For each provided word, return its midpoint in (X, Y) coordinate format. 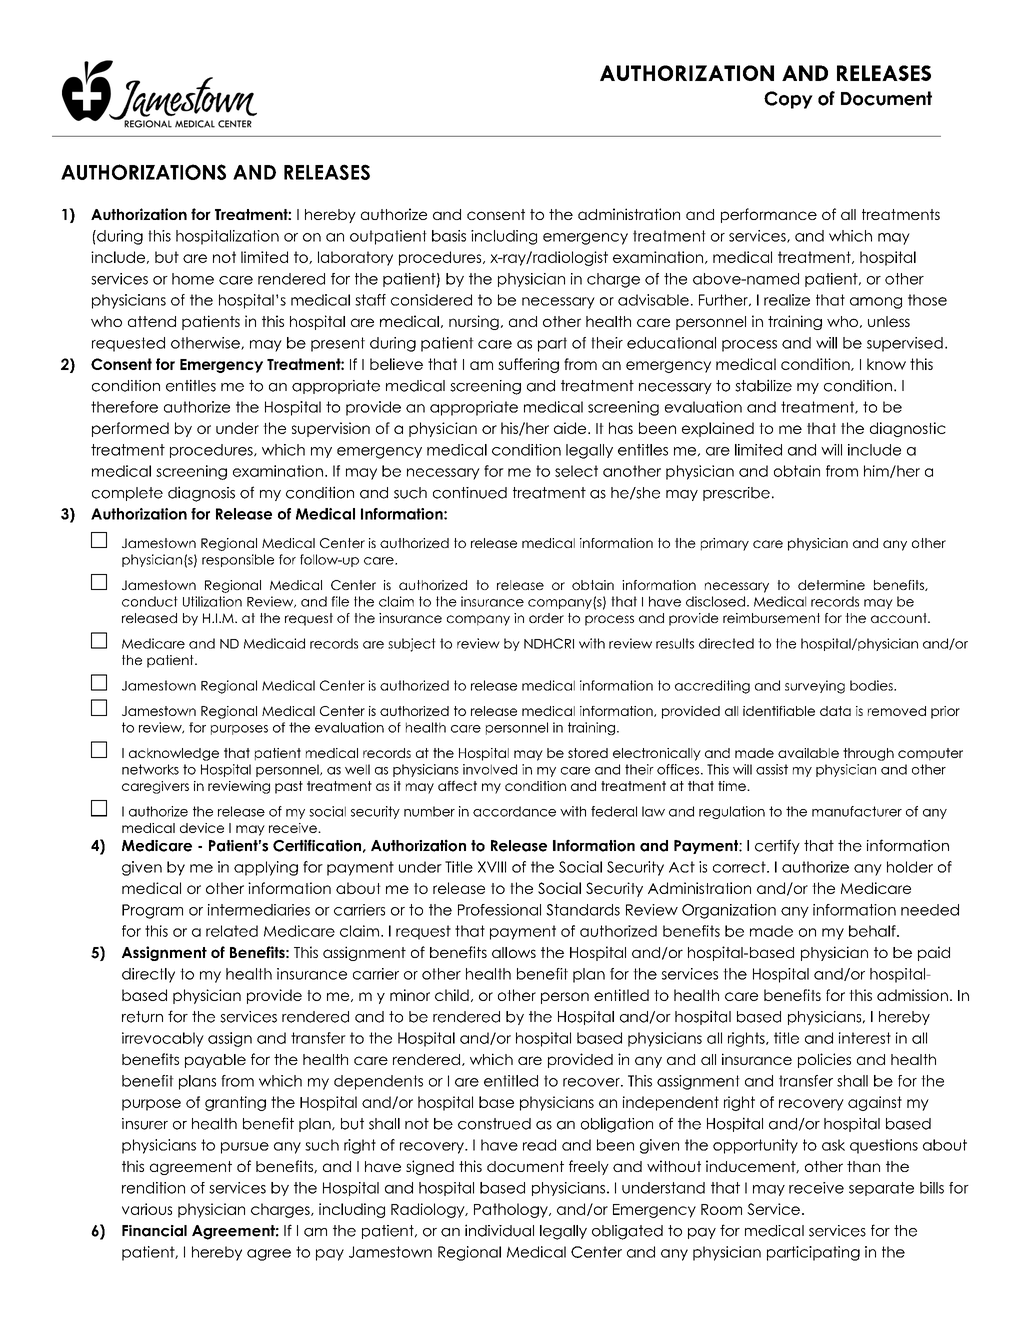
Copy (788, 100)
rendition (153, 1188)
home (193, 279)
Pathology (512, 1210)
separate (881, 1189)
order (546, 618)
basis (449, 236)
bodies (872, 685)
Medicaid (274, 643)
